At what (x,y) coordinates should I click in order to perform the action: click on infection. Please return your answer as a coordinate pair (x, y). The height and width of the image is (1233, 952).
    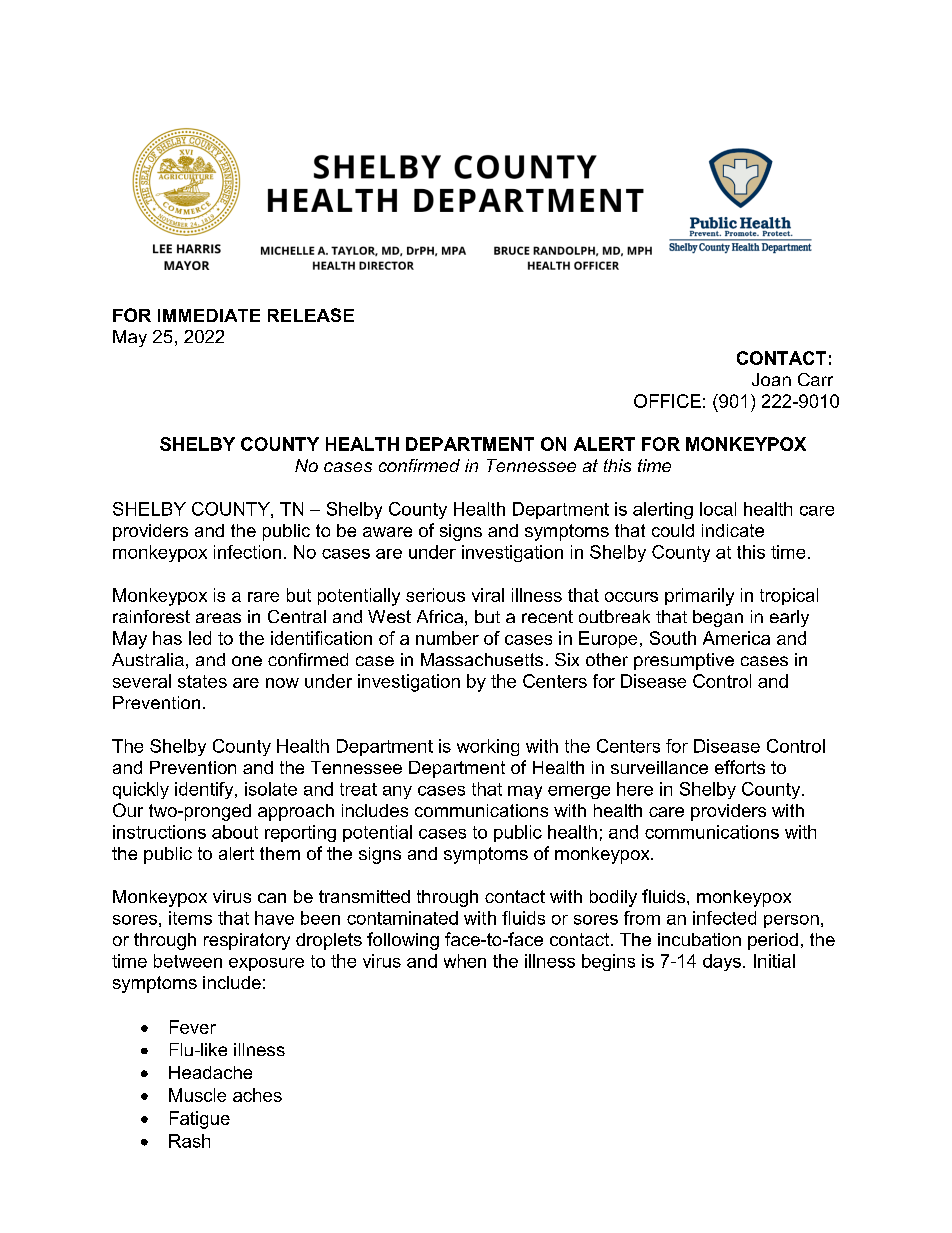
    Looking at the image, I should click on (247, 552).
